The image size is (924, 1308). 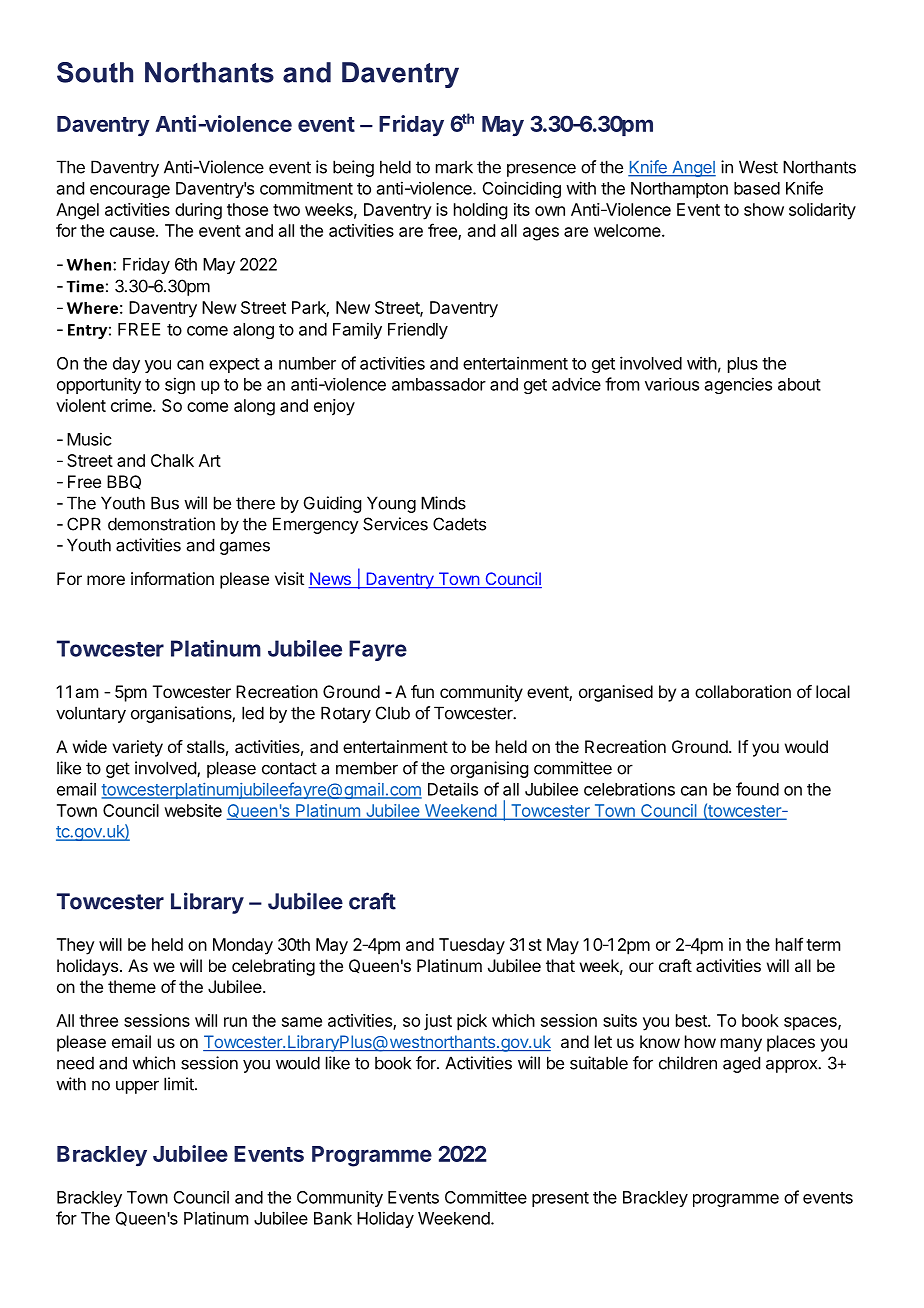 What do you see at coordinates (172, 578) in the screenshot?
I see `information` at bounding box center [172, 578].
